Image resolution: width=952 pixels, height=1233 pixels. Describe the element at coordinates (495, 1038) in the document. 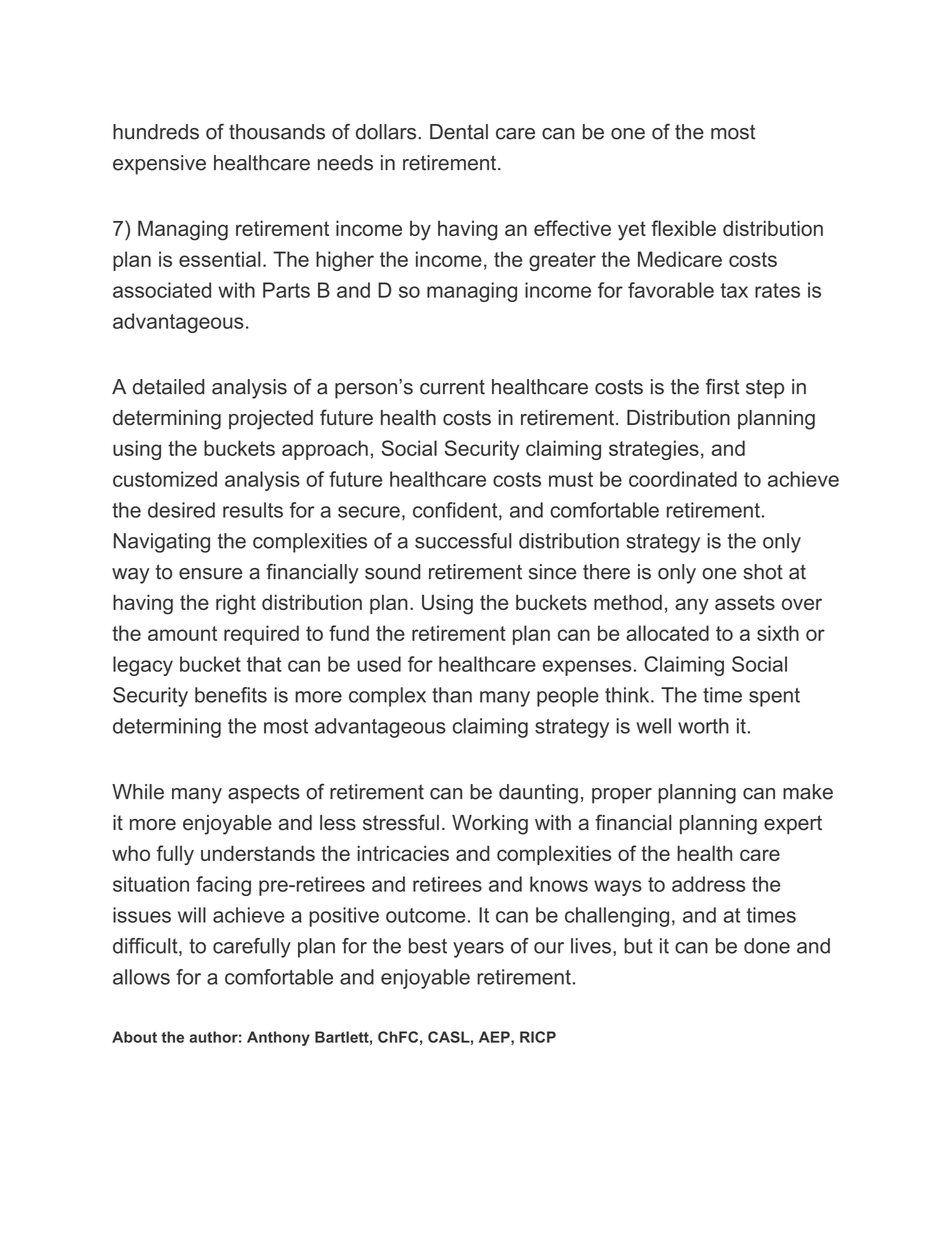

I see `AEP` at that location.
